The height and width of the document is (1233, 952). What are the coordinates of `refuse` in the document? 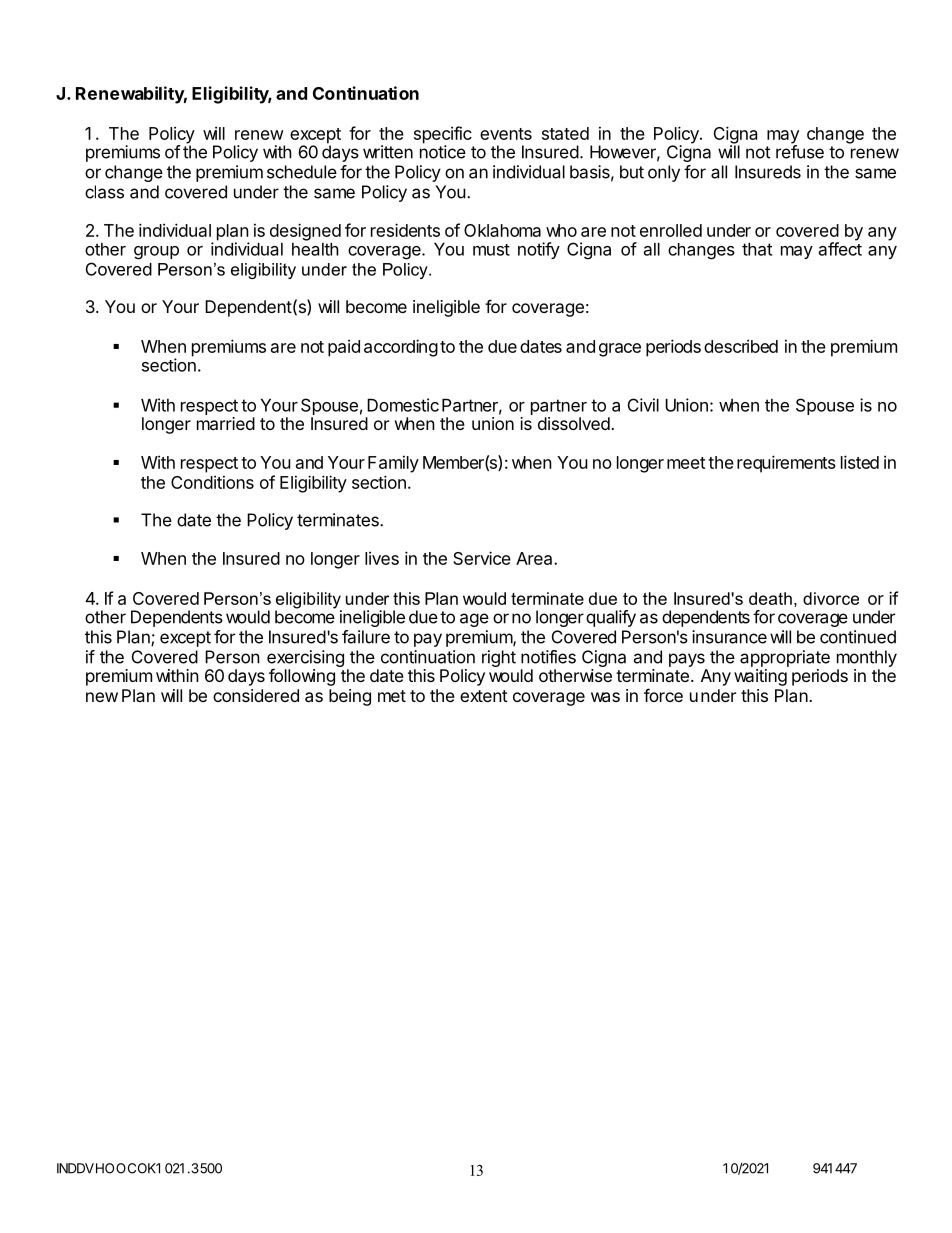 It's located at (800, 151).
